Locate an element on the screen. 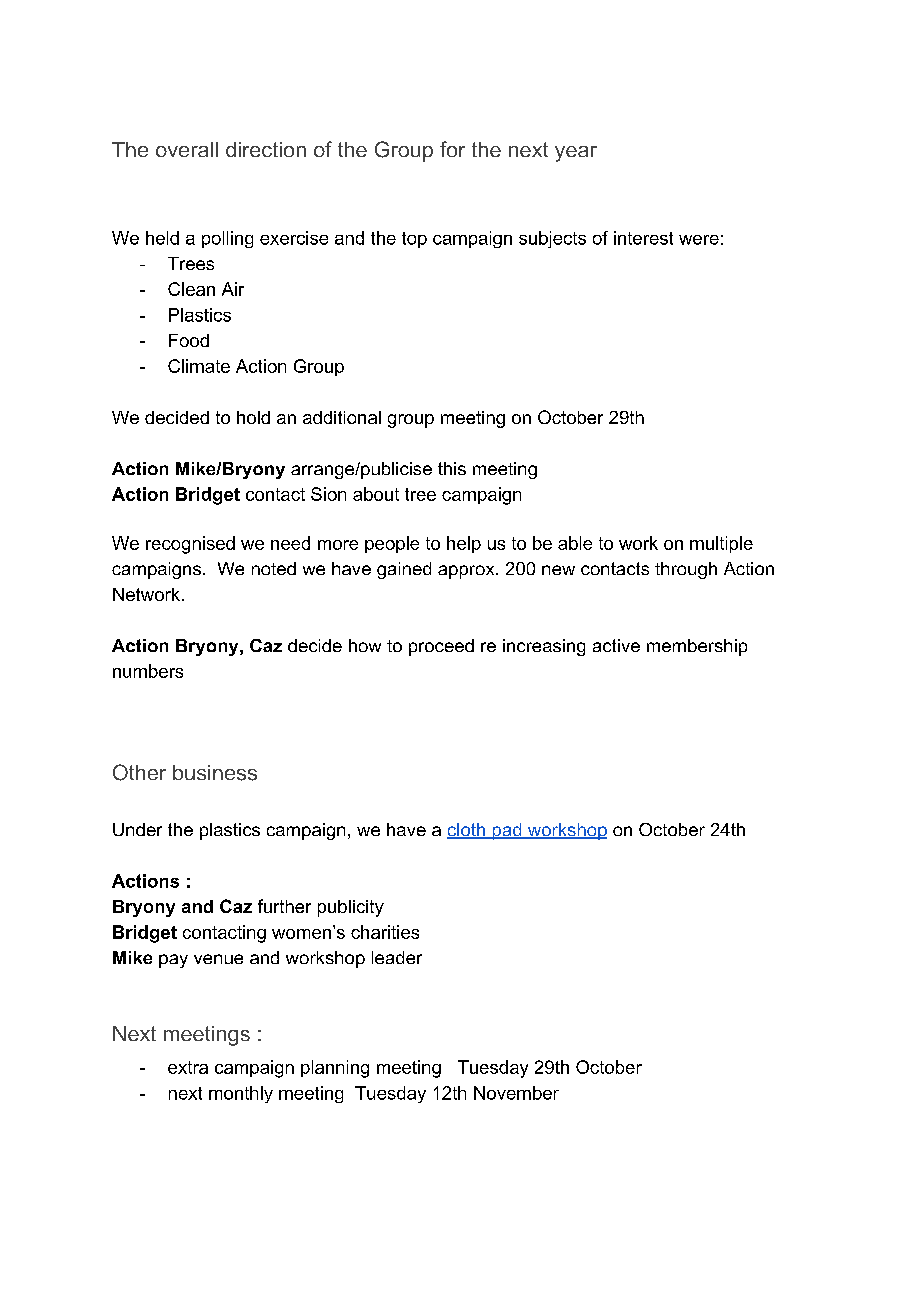 Image resolution: width=924 pixels, height=1308 pixels. active is located at coordinates (616, 645).
